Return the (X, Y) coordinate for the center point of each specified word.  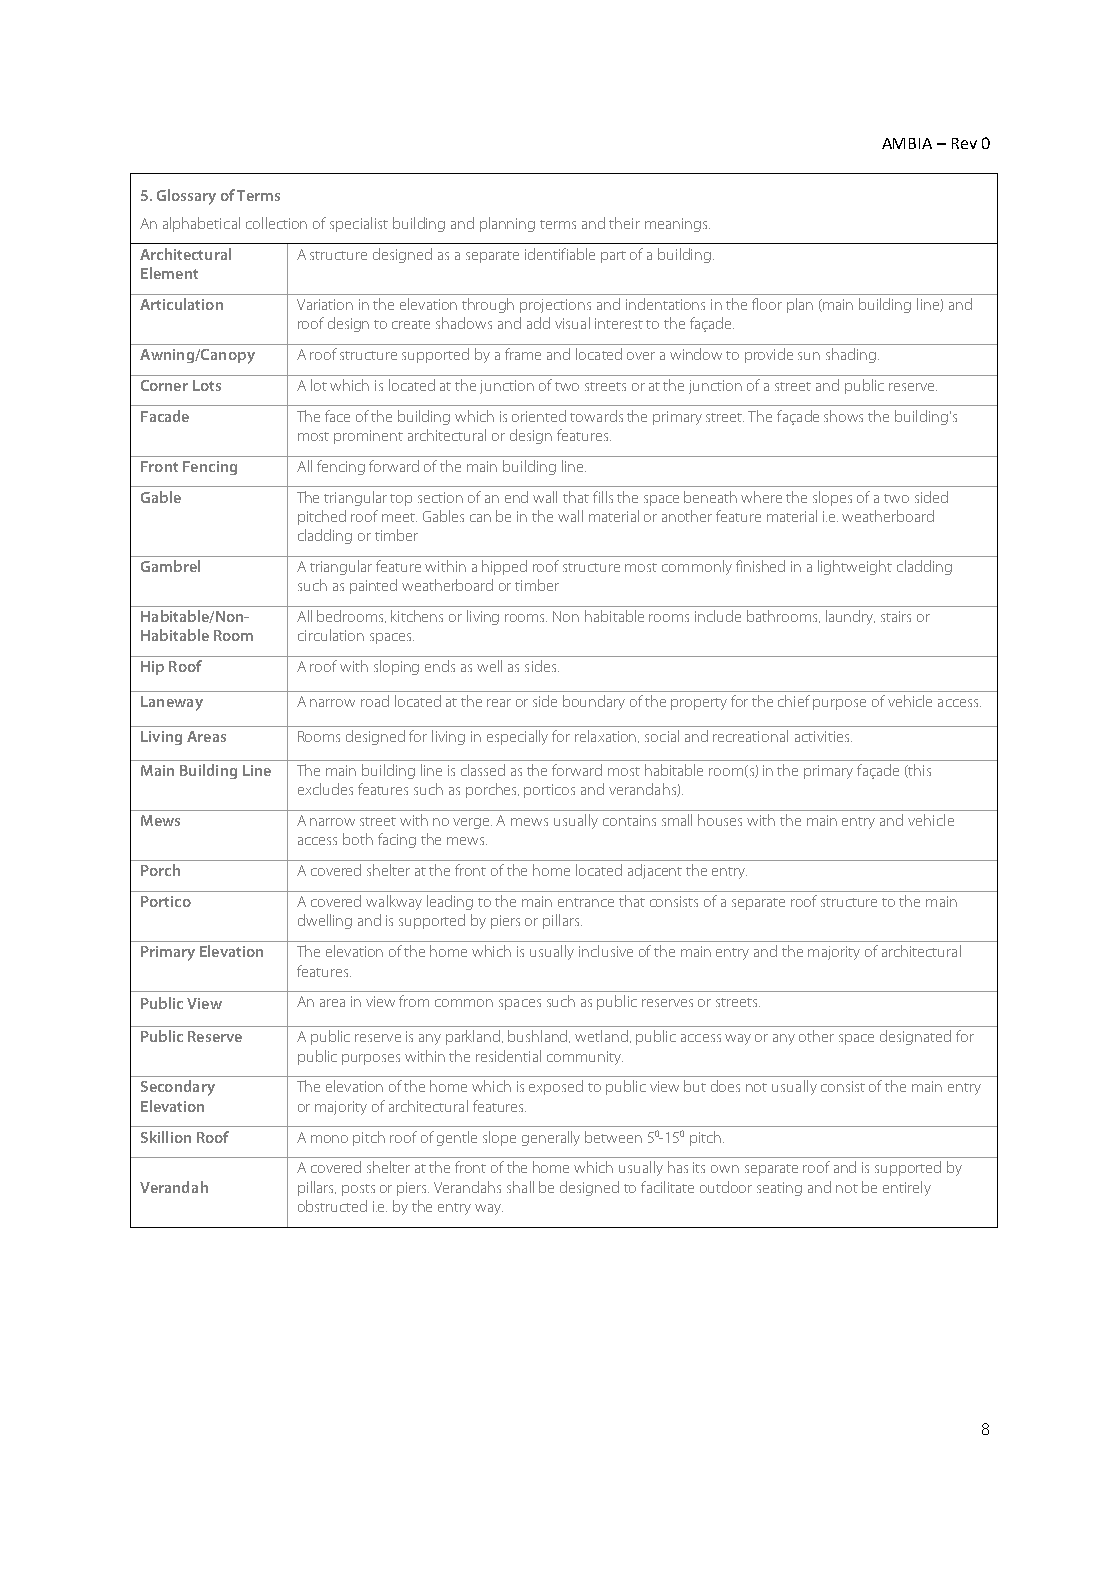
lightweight (855, 567)
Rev (964, 143)
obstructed (332, 1206)
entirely (907, 1188)
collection (276, 223)
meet (399, 517)
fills (603, 497)
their (624, 223)
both (358, 839)
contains (629, 820)
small (677, 820)
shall (520, 1187)
